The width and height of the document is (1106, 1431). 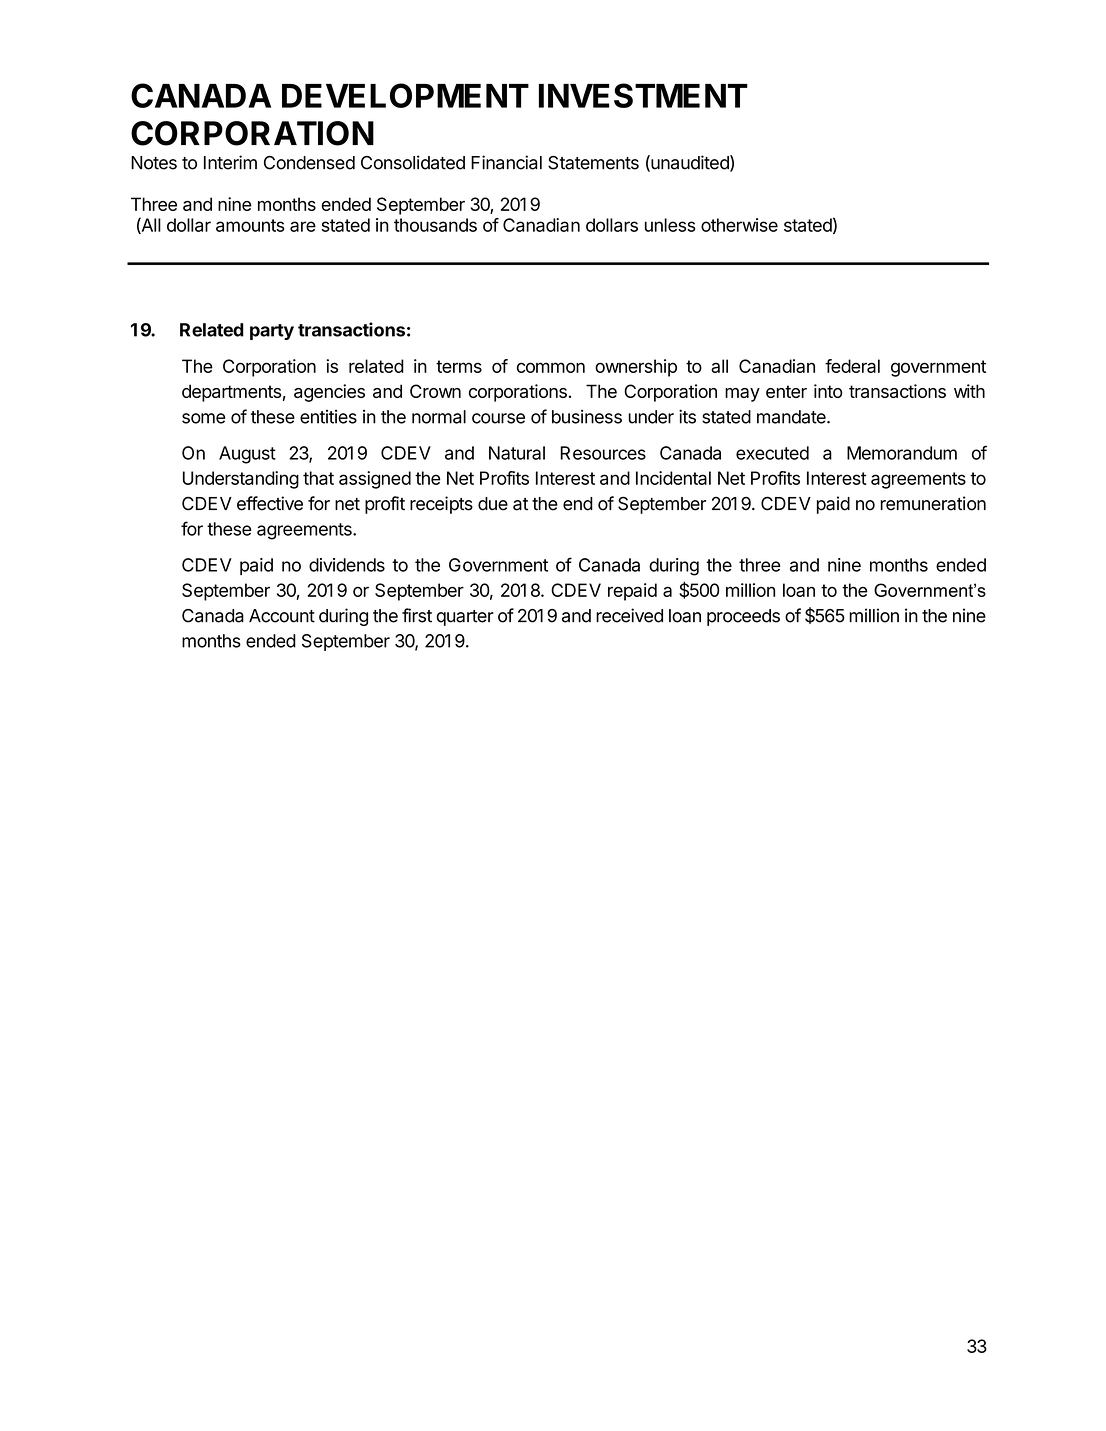 What do you see at coordinates (405, 95) in the document?
I see `DEVELOPMENT` at bounding box center [405, 95].
